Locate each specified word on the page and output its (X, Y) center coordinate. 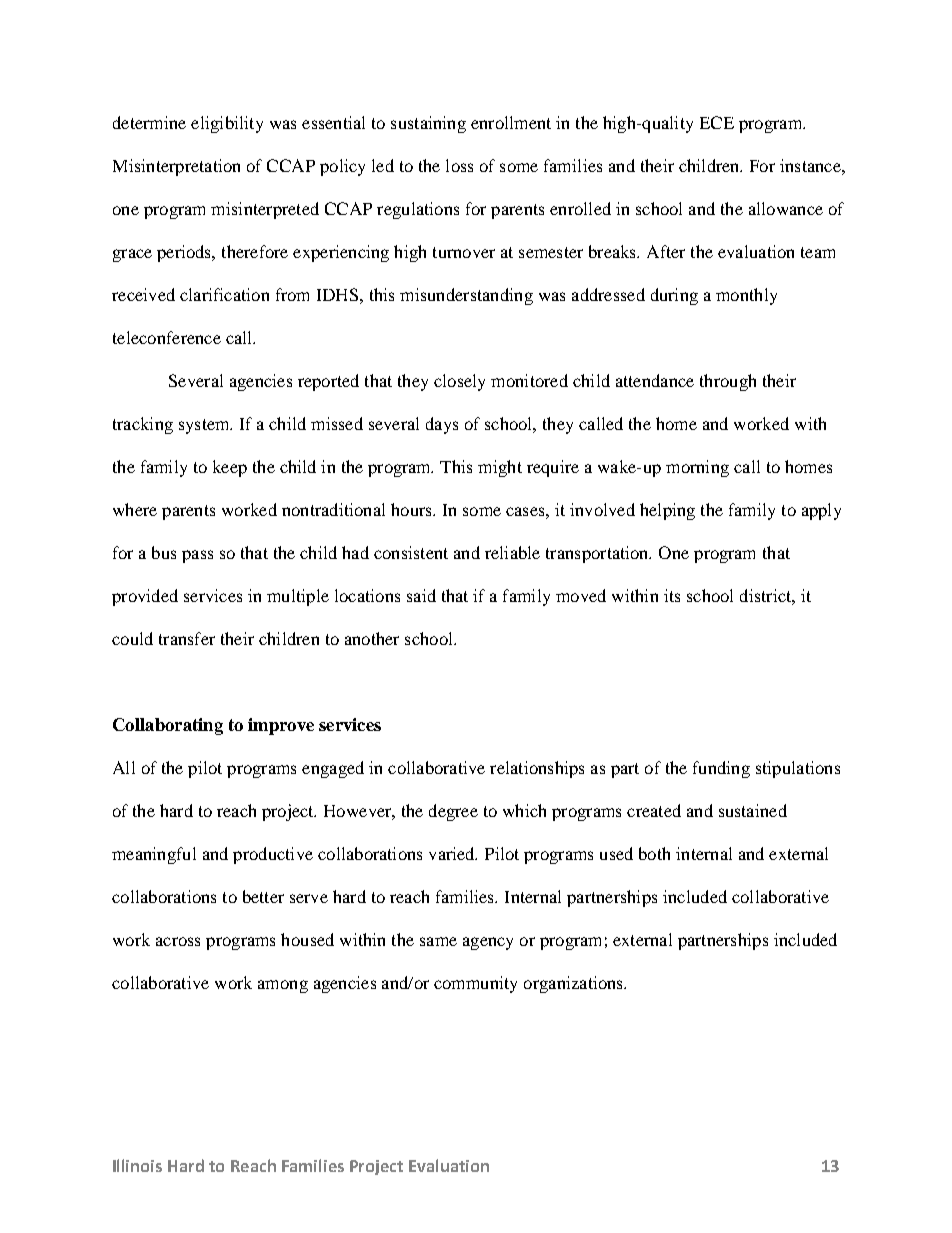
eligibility (227, 124)
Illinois (137, 1165)
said (421, 595)
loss (459, 165)
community (475, 984)
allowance (786, 208)
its (672, 595)
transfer (187, 638)
